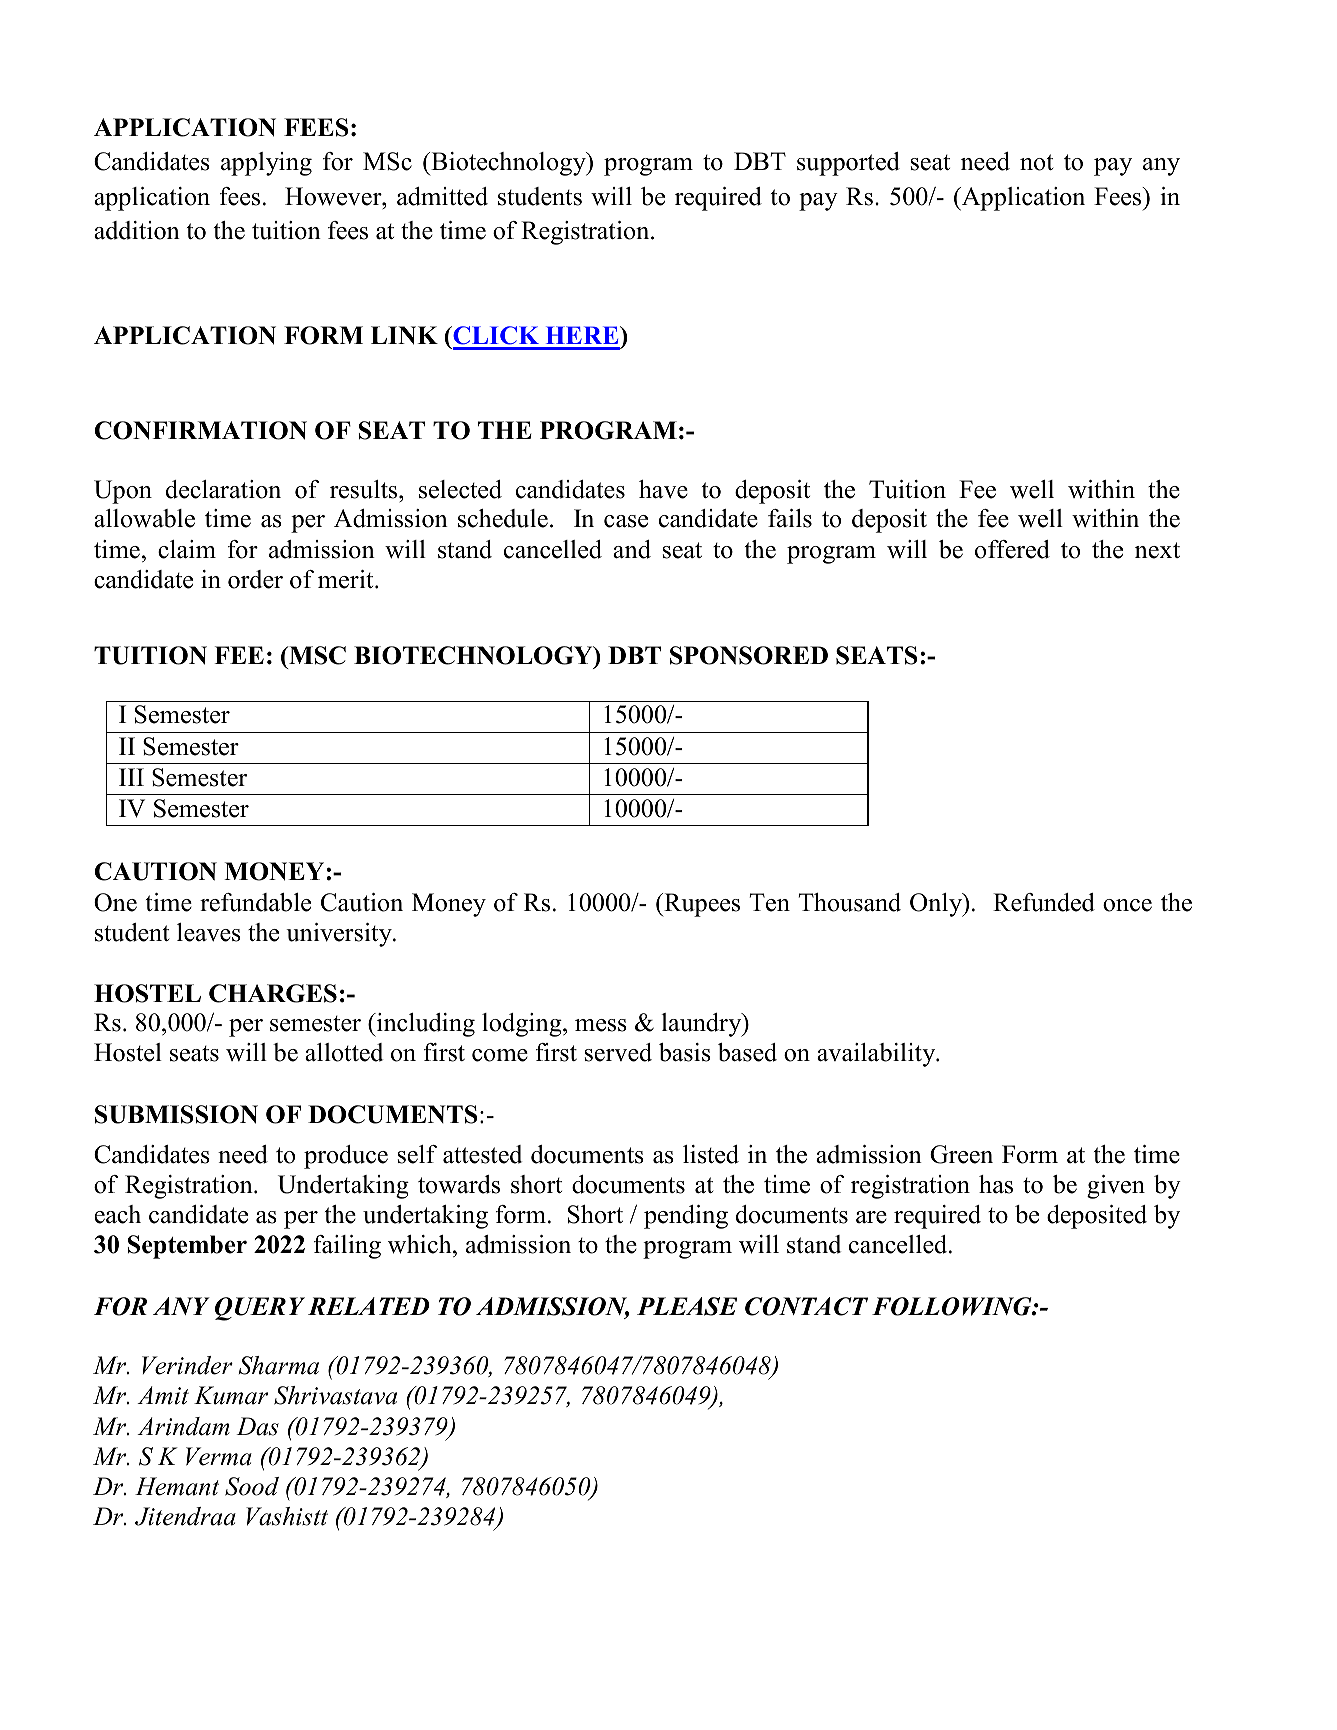 The height and width of the image is (1730, 1337). What do you see at coordinates (219, 1456) in the image?
I see `Verma` at bounding box center [219, 1456].
